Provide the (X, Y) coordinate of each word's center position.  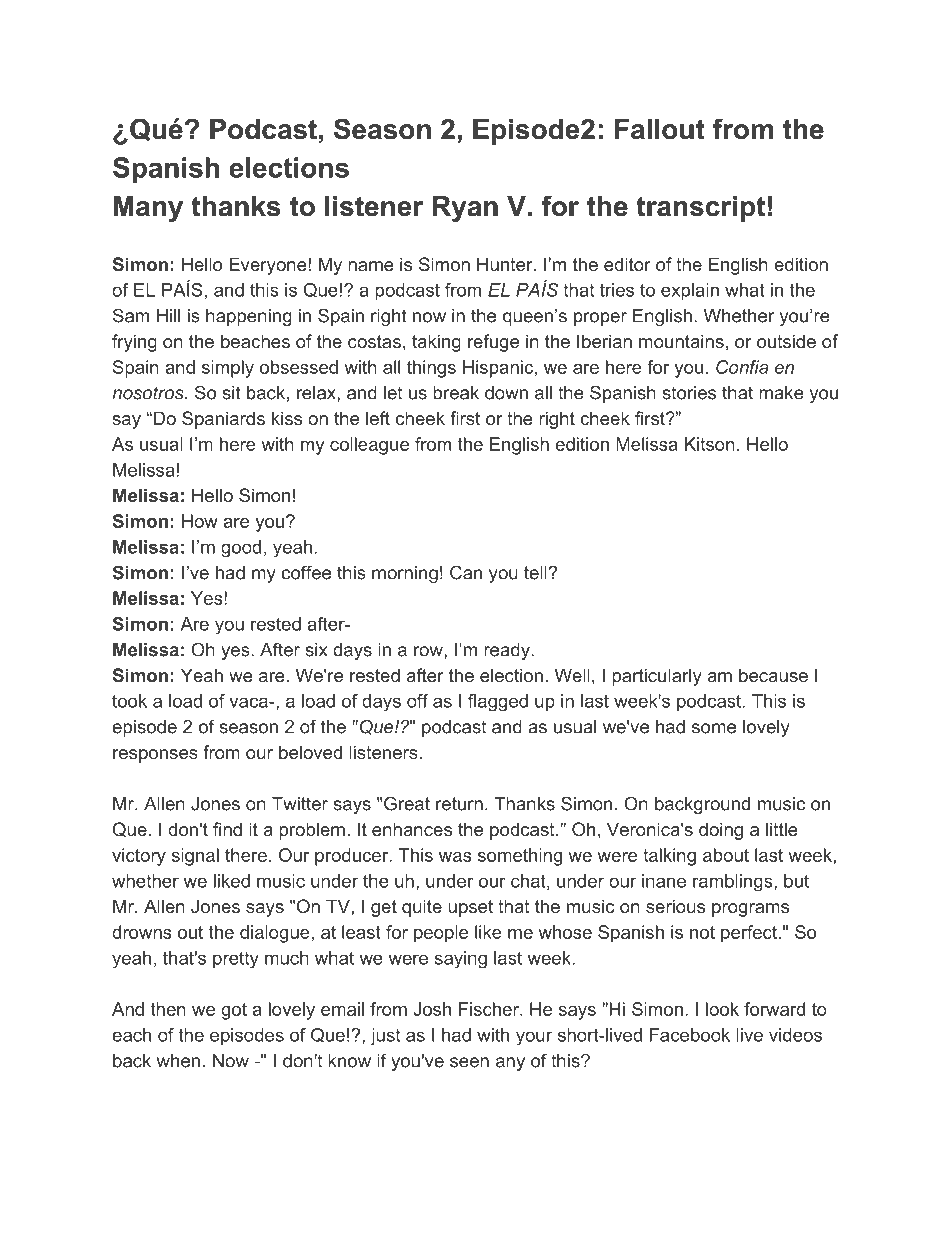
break (456, 393)
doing (721, 831)
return (459, 804)
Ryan (465, 209)
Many (148, 209)
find (227, 829)
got (234, 1011)
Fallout (660, 129)
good (241, 548)
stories (689, 393)
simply (228, 369)
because (773, 675)
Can (466, 572)
